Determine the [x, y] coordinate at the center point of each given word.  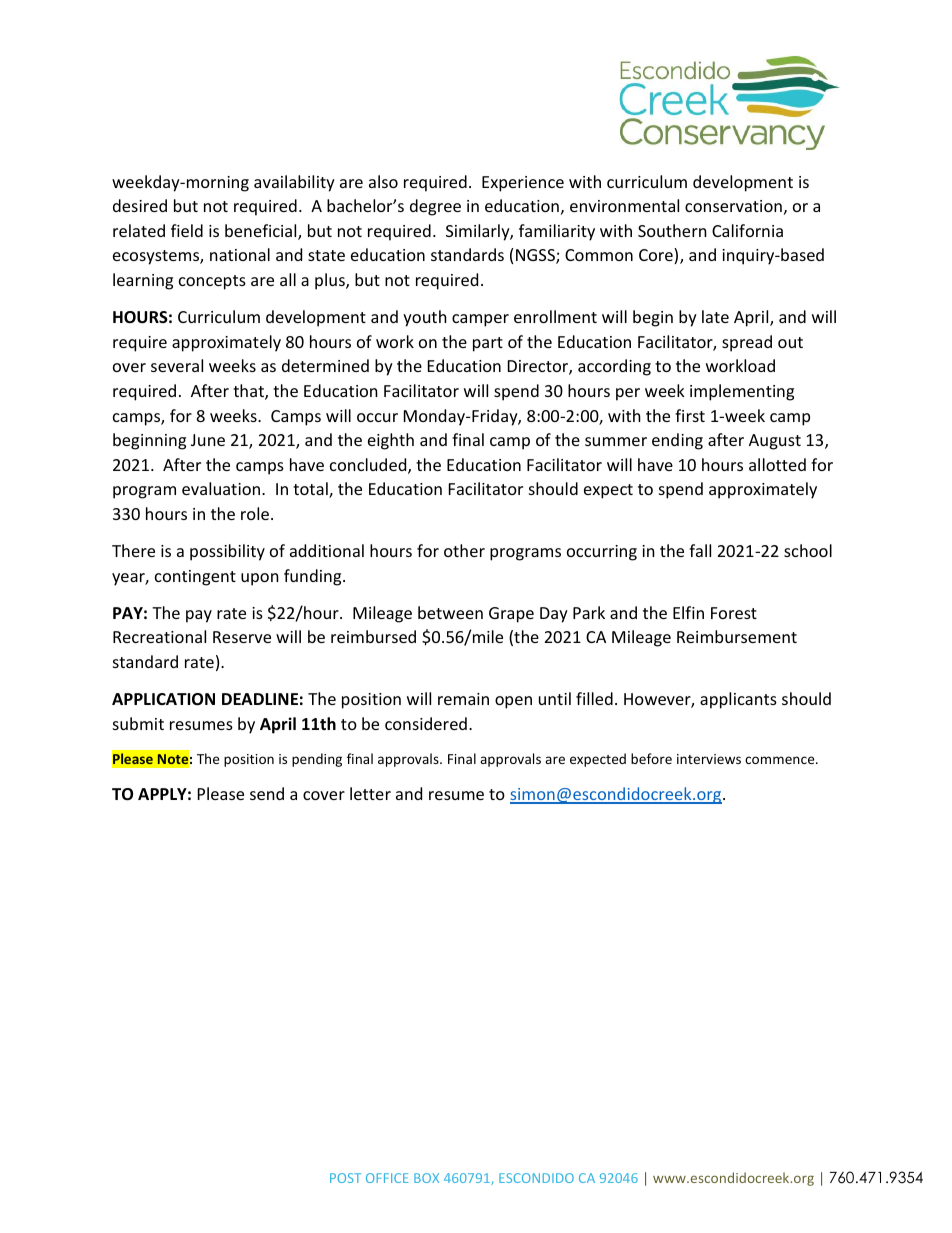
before [651, 758]
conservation [733, 206]
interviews [709, 759]
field [187, 230]
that [249, 392]
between [450, 612]
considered [426, 723]
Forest [734, 613]
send [267, 793]
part [488, 344]
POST [345, 1178]
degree [435, 207]
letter [370, 793]
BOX [426, 1178]
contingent [195, 578]
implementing [742, 392]
